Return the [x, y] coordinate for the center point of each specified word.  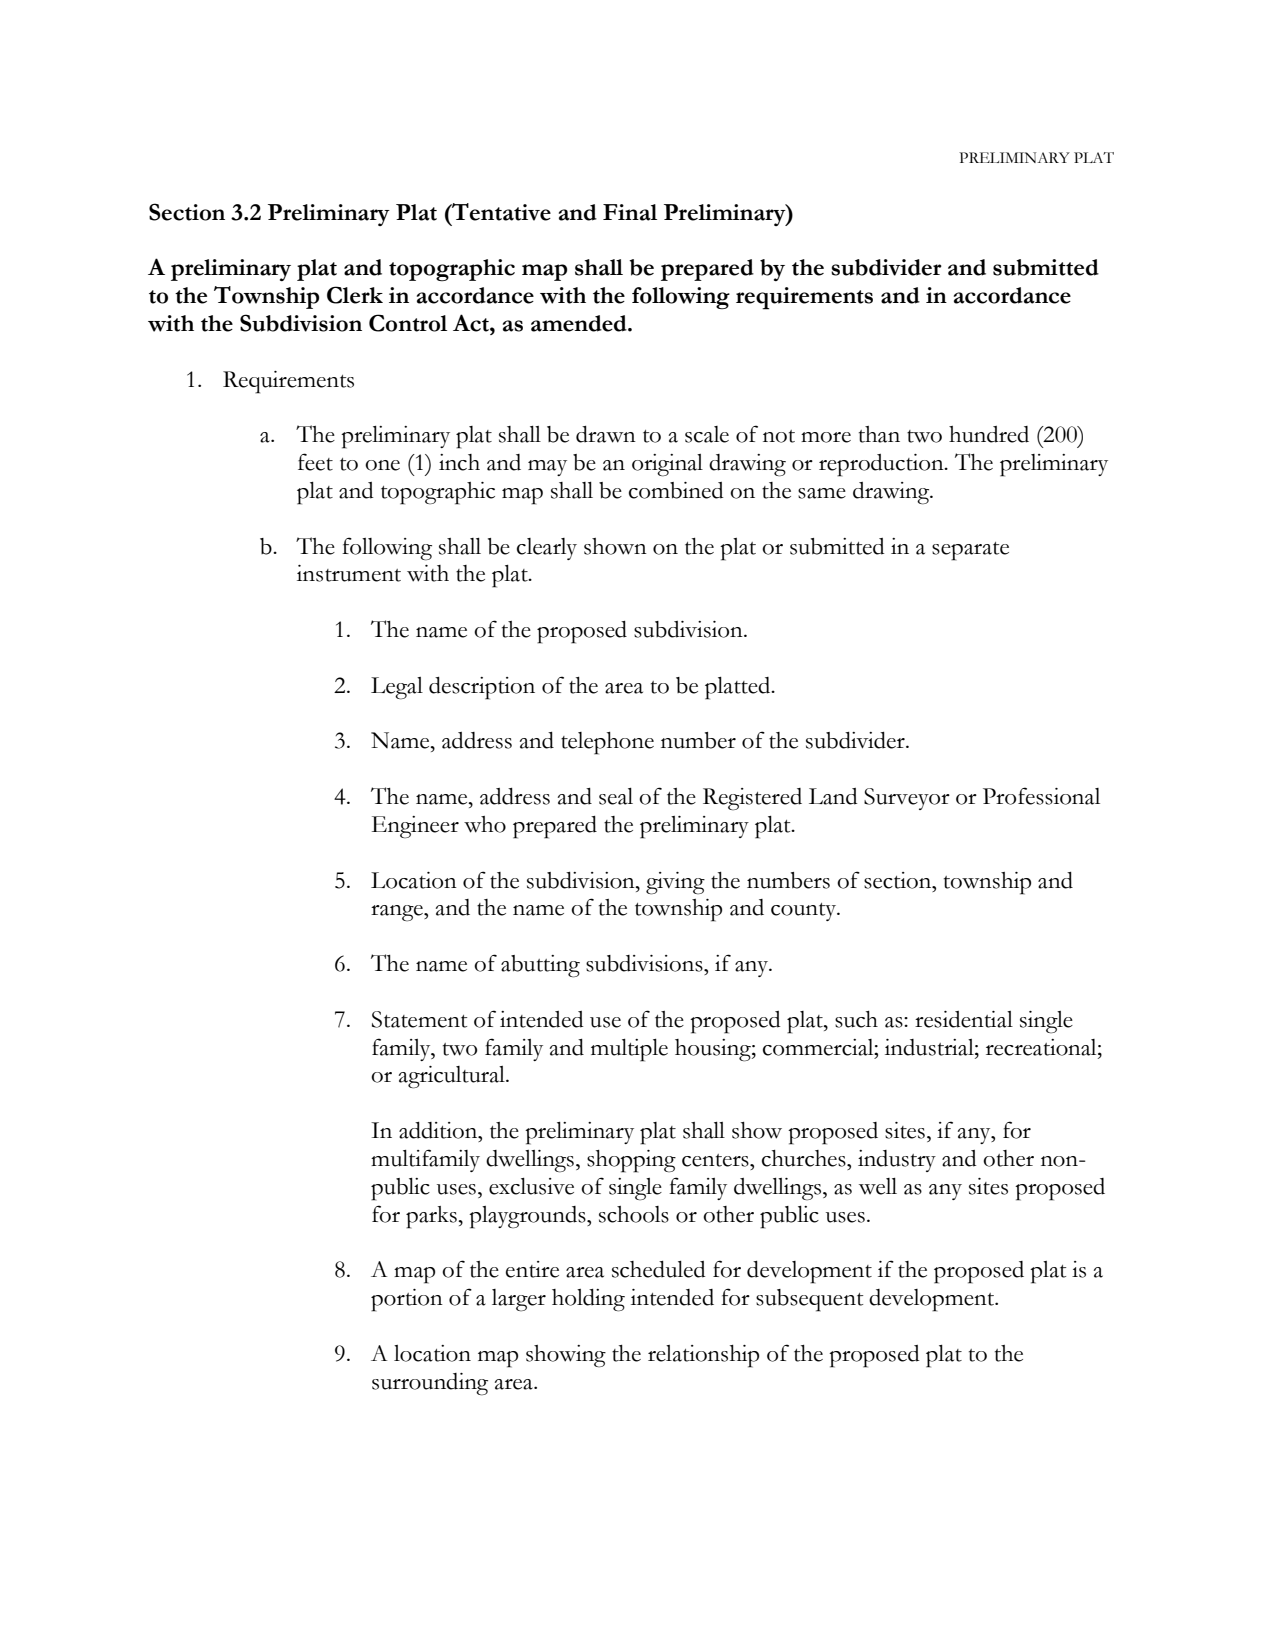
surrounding [430, 1384]
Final [630, 212]
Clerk [355, 295]
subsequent [809, 1300]
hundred [989, 434]
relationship [703, 1356]
